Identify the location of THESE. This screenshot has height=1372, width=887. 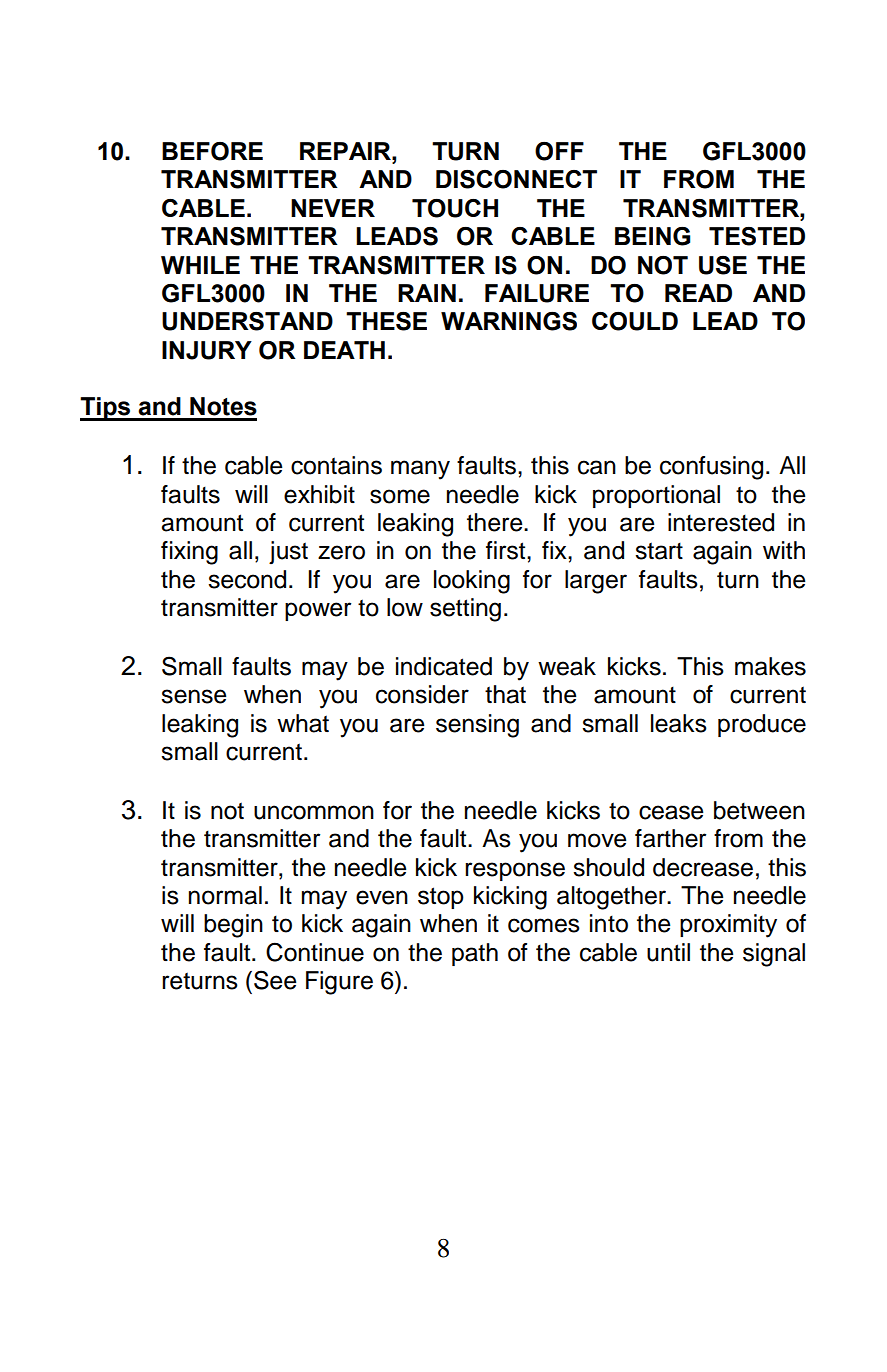
(386, 321).
